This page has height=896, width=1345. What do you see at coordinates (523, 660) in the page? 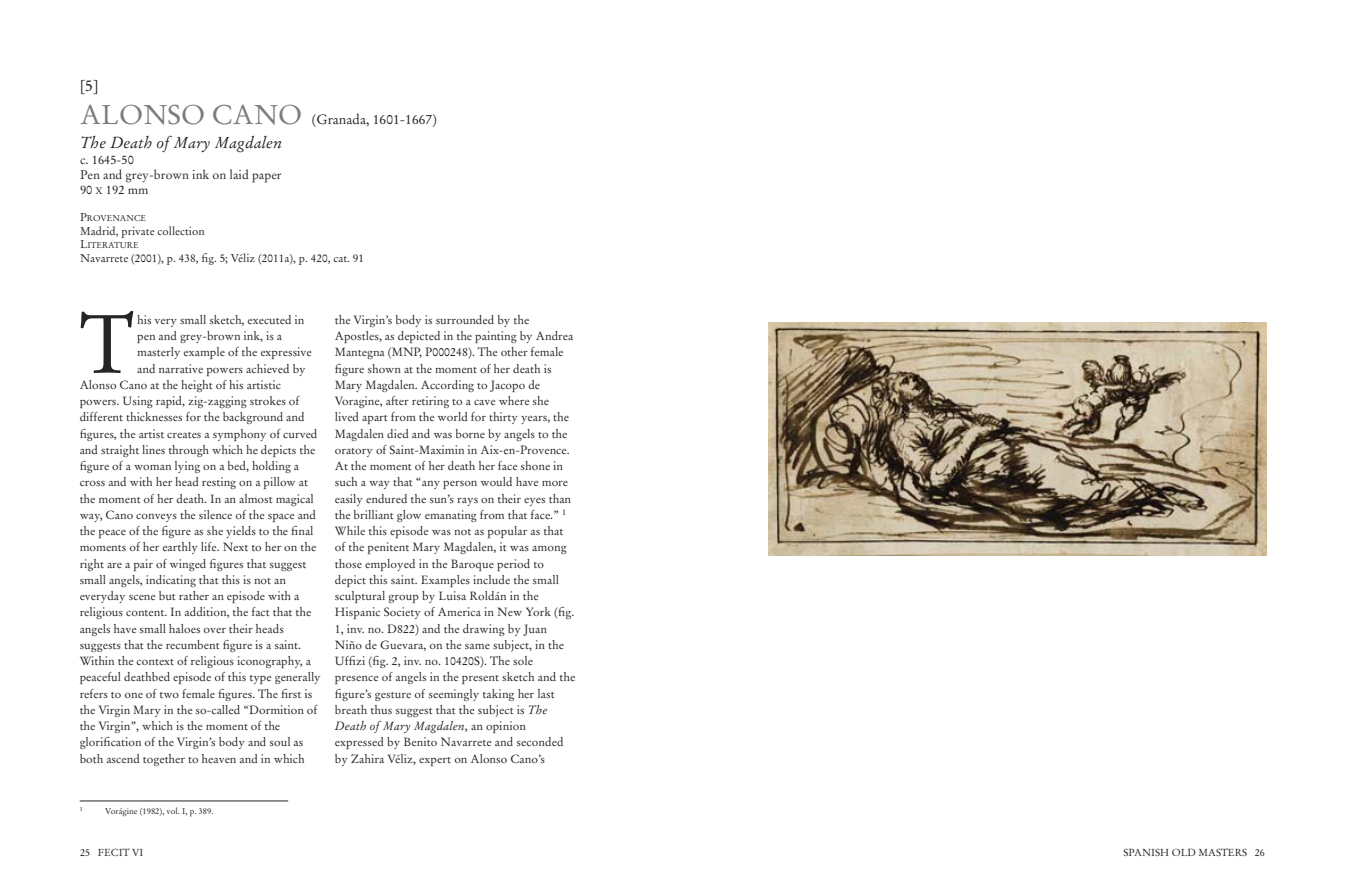
I see `sole` at bounding box center [523, 660].
